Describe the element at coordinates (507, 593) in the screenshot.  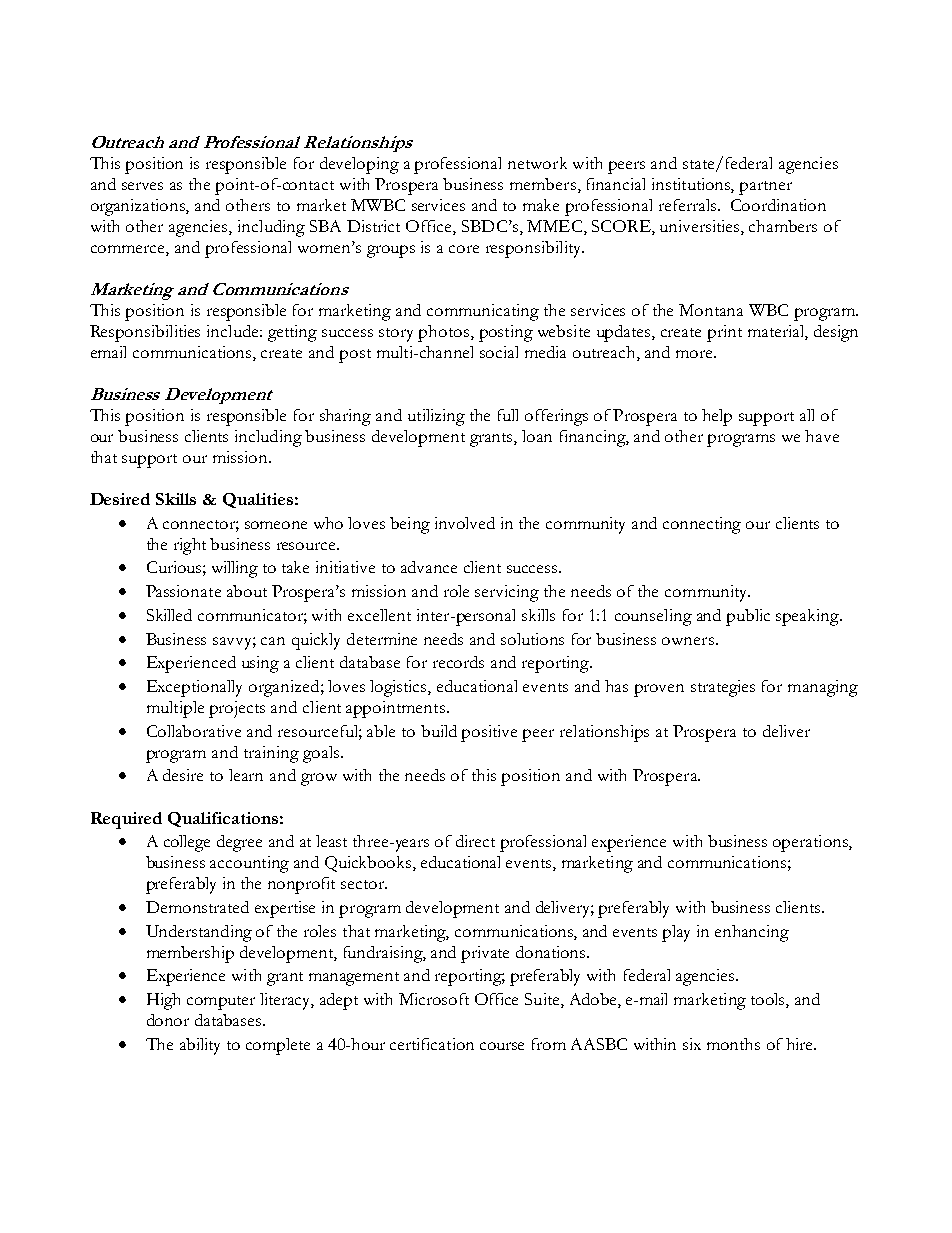
I see `servicing` at that location.
